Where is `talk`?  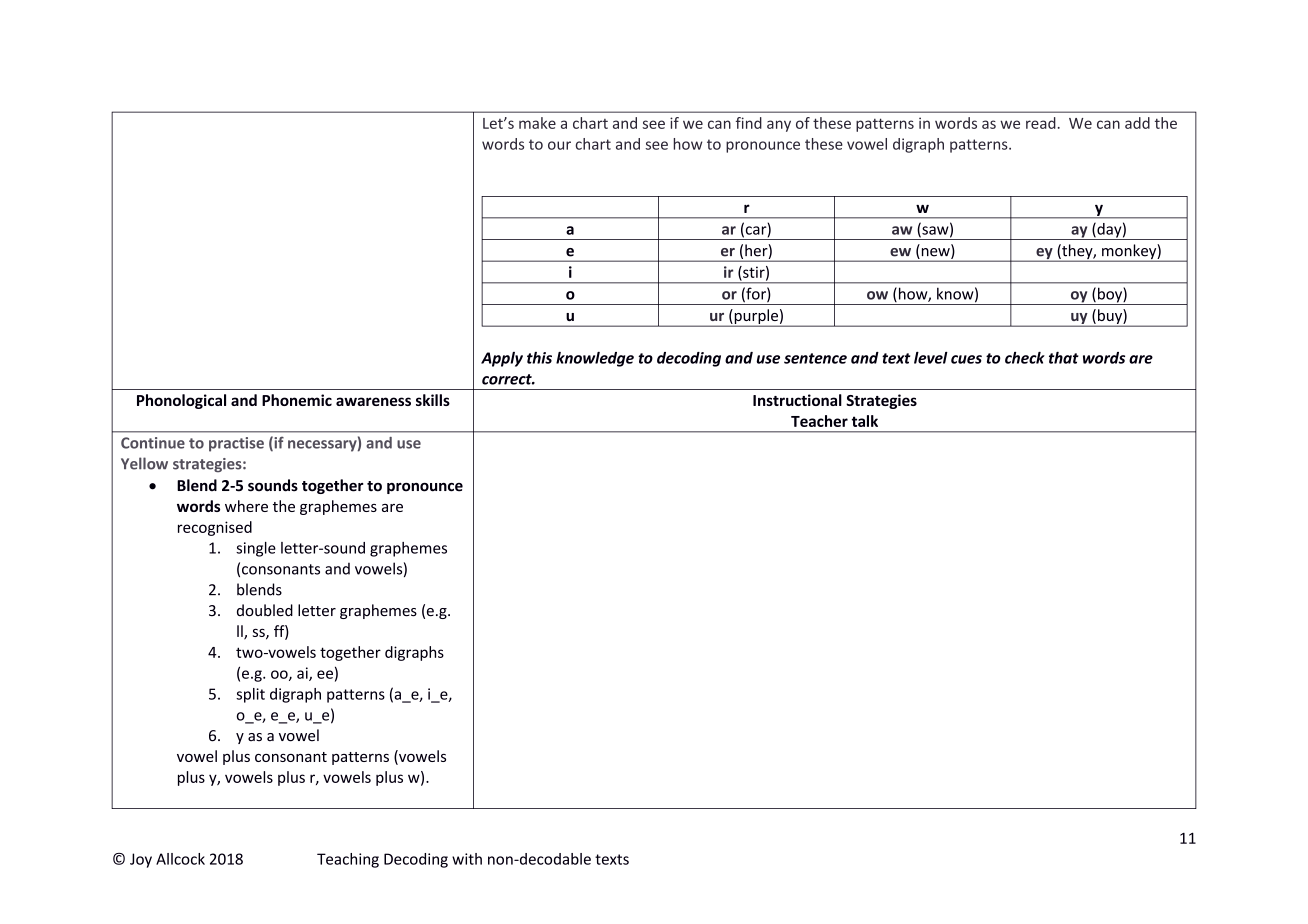
talk is located at coordinates (865, 421).
